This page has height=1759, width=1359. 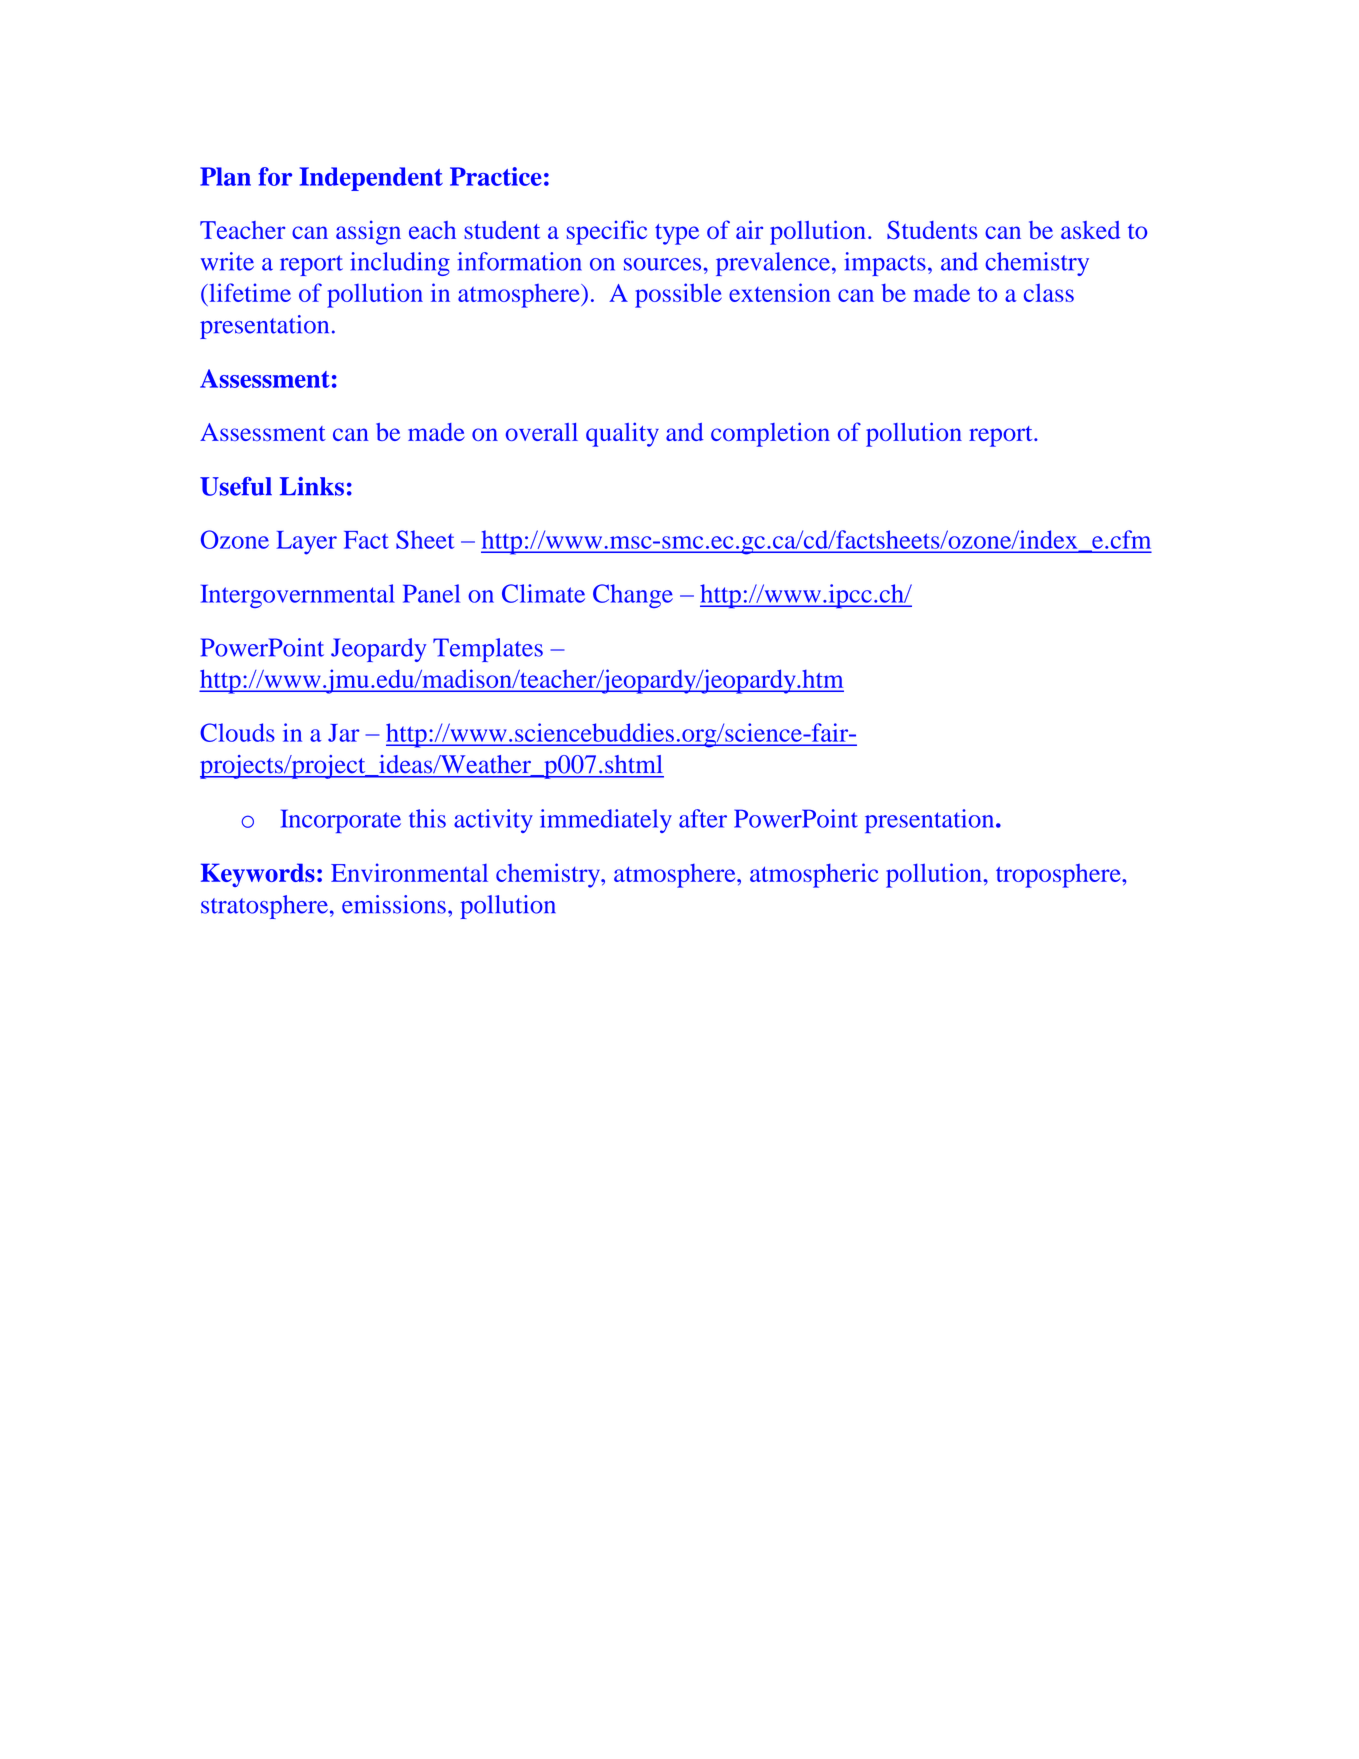 What do you see at coordinates (633, 596) in the page?
I see `Change` at bounding box center [633, 596].
